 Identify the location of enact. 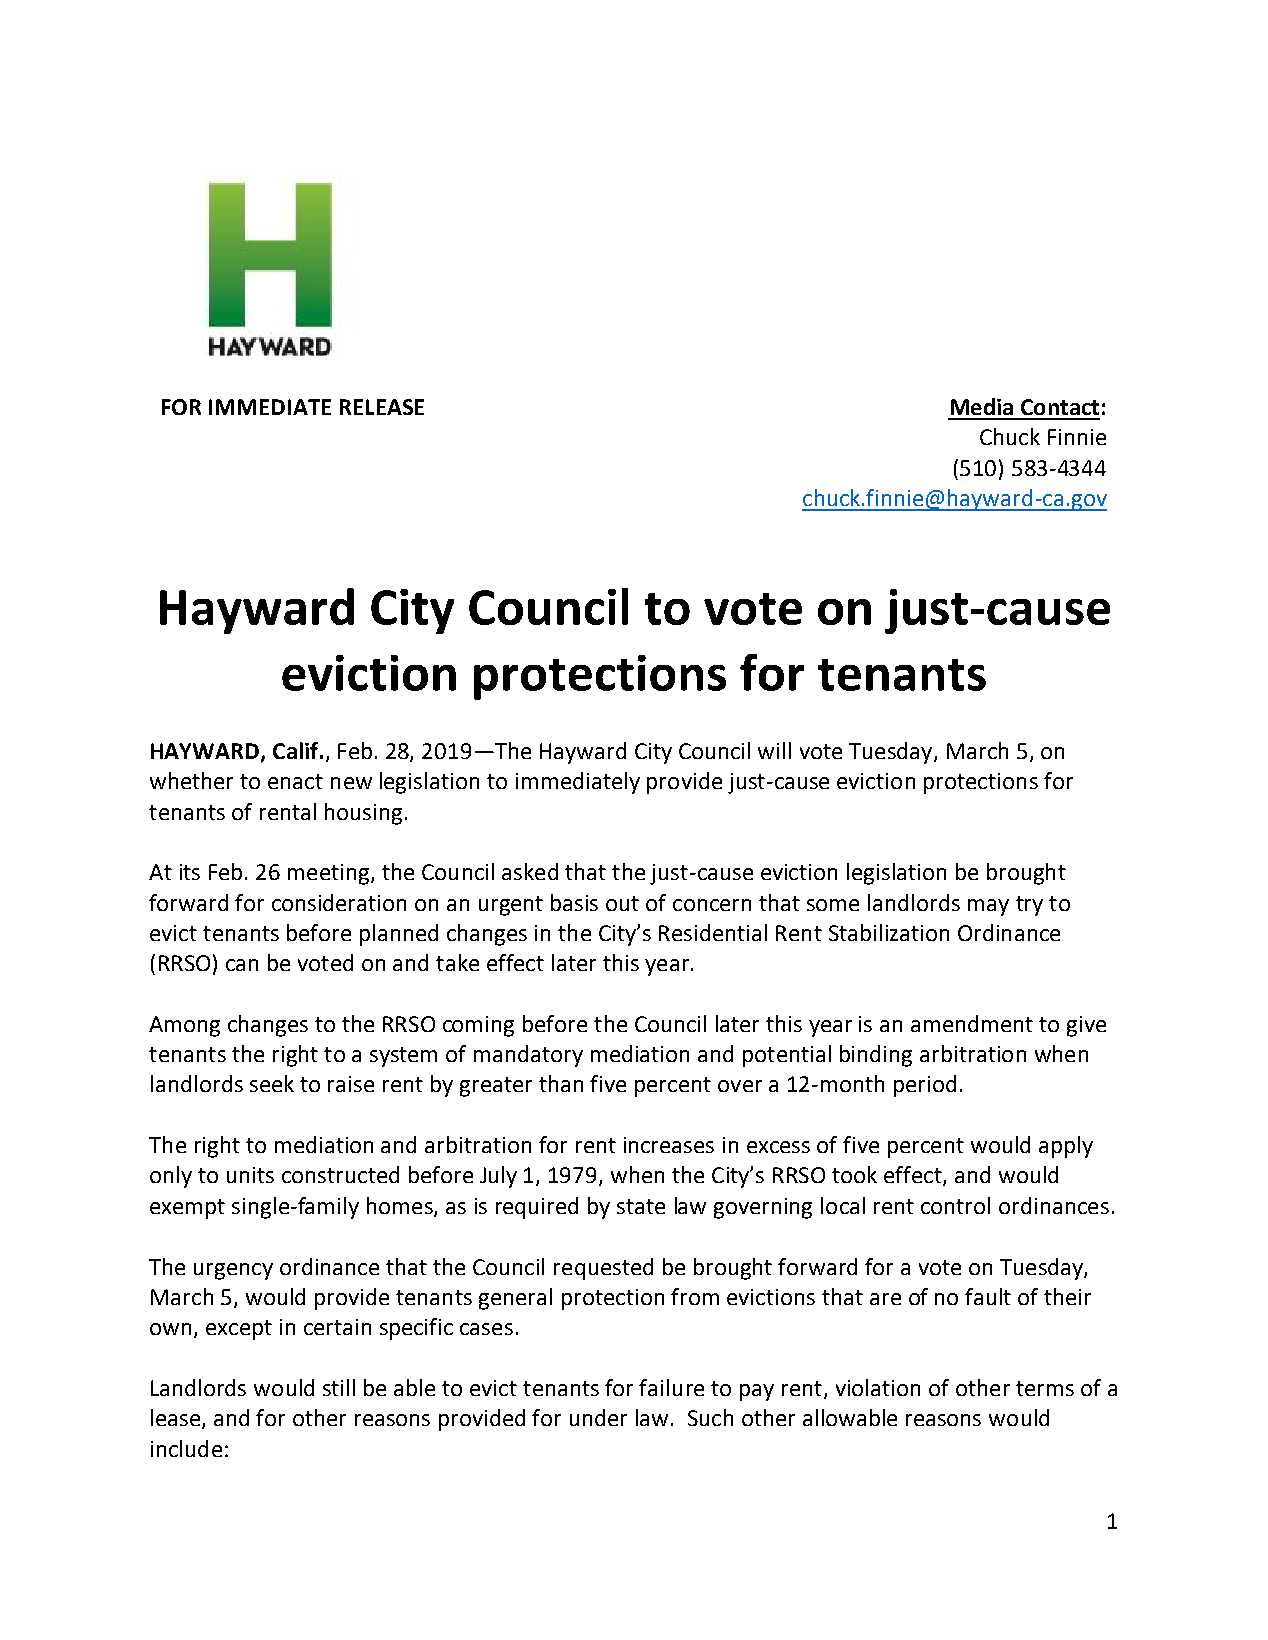
(295, 781).
